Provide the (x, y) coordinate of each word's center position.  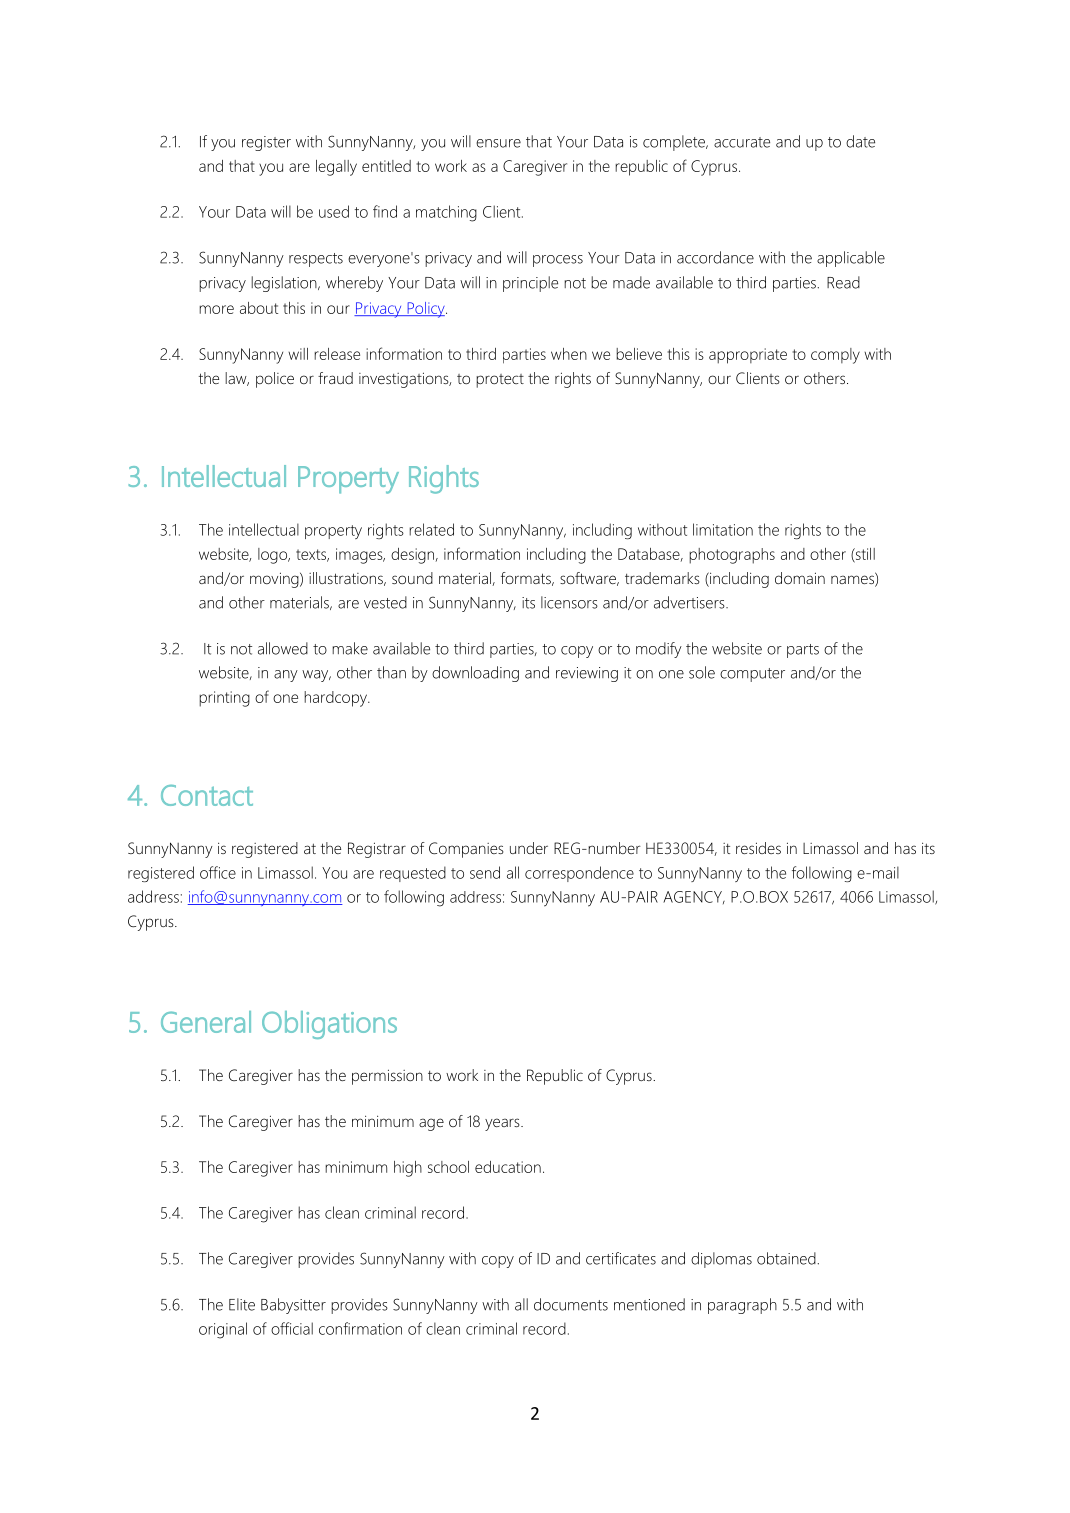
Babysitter (293, 1306)
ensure (498, 143)
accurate (742, 142)
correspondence (579, 874)
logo (273, 556)
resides (758, 848)
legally (336, 168)
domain (800, 578)
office (218, 872)
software (589, 579)
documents (571, 1304)
